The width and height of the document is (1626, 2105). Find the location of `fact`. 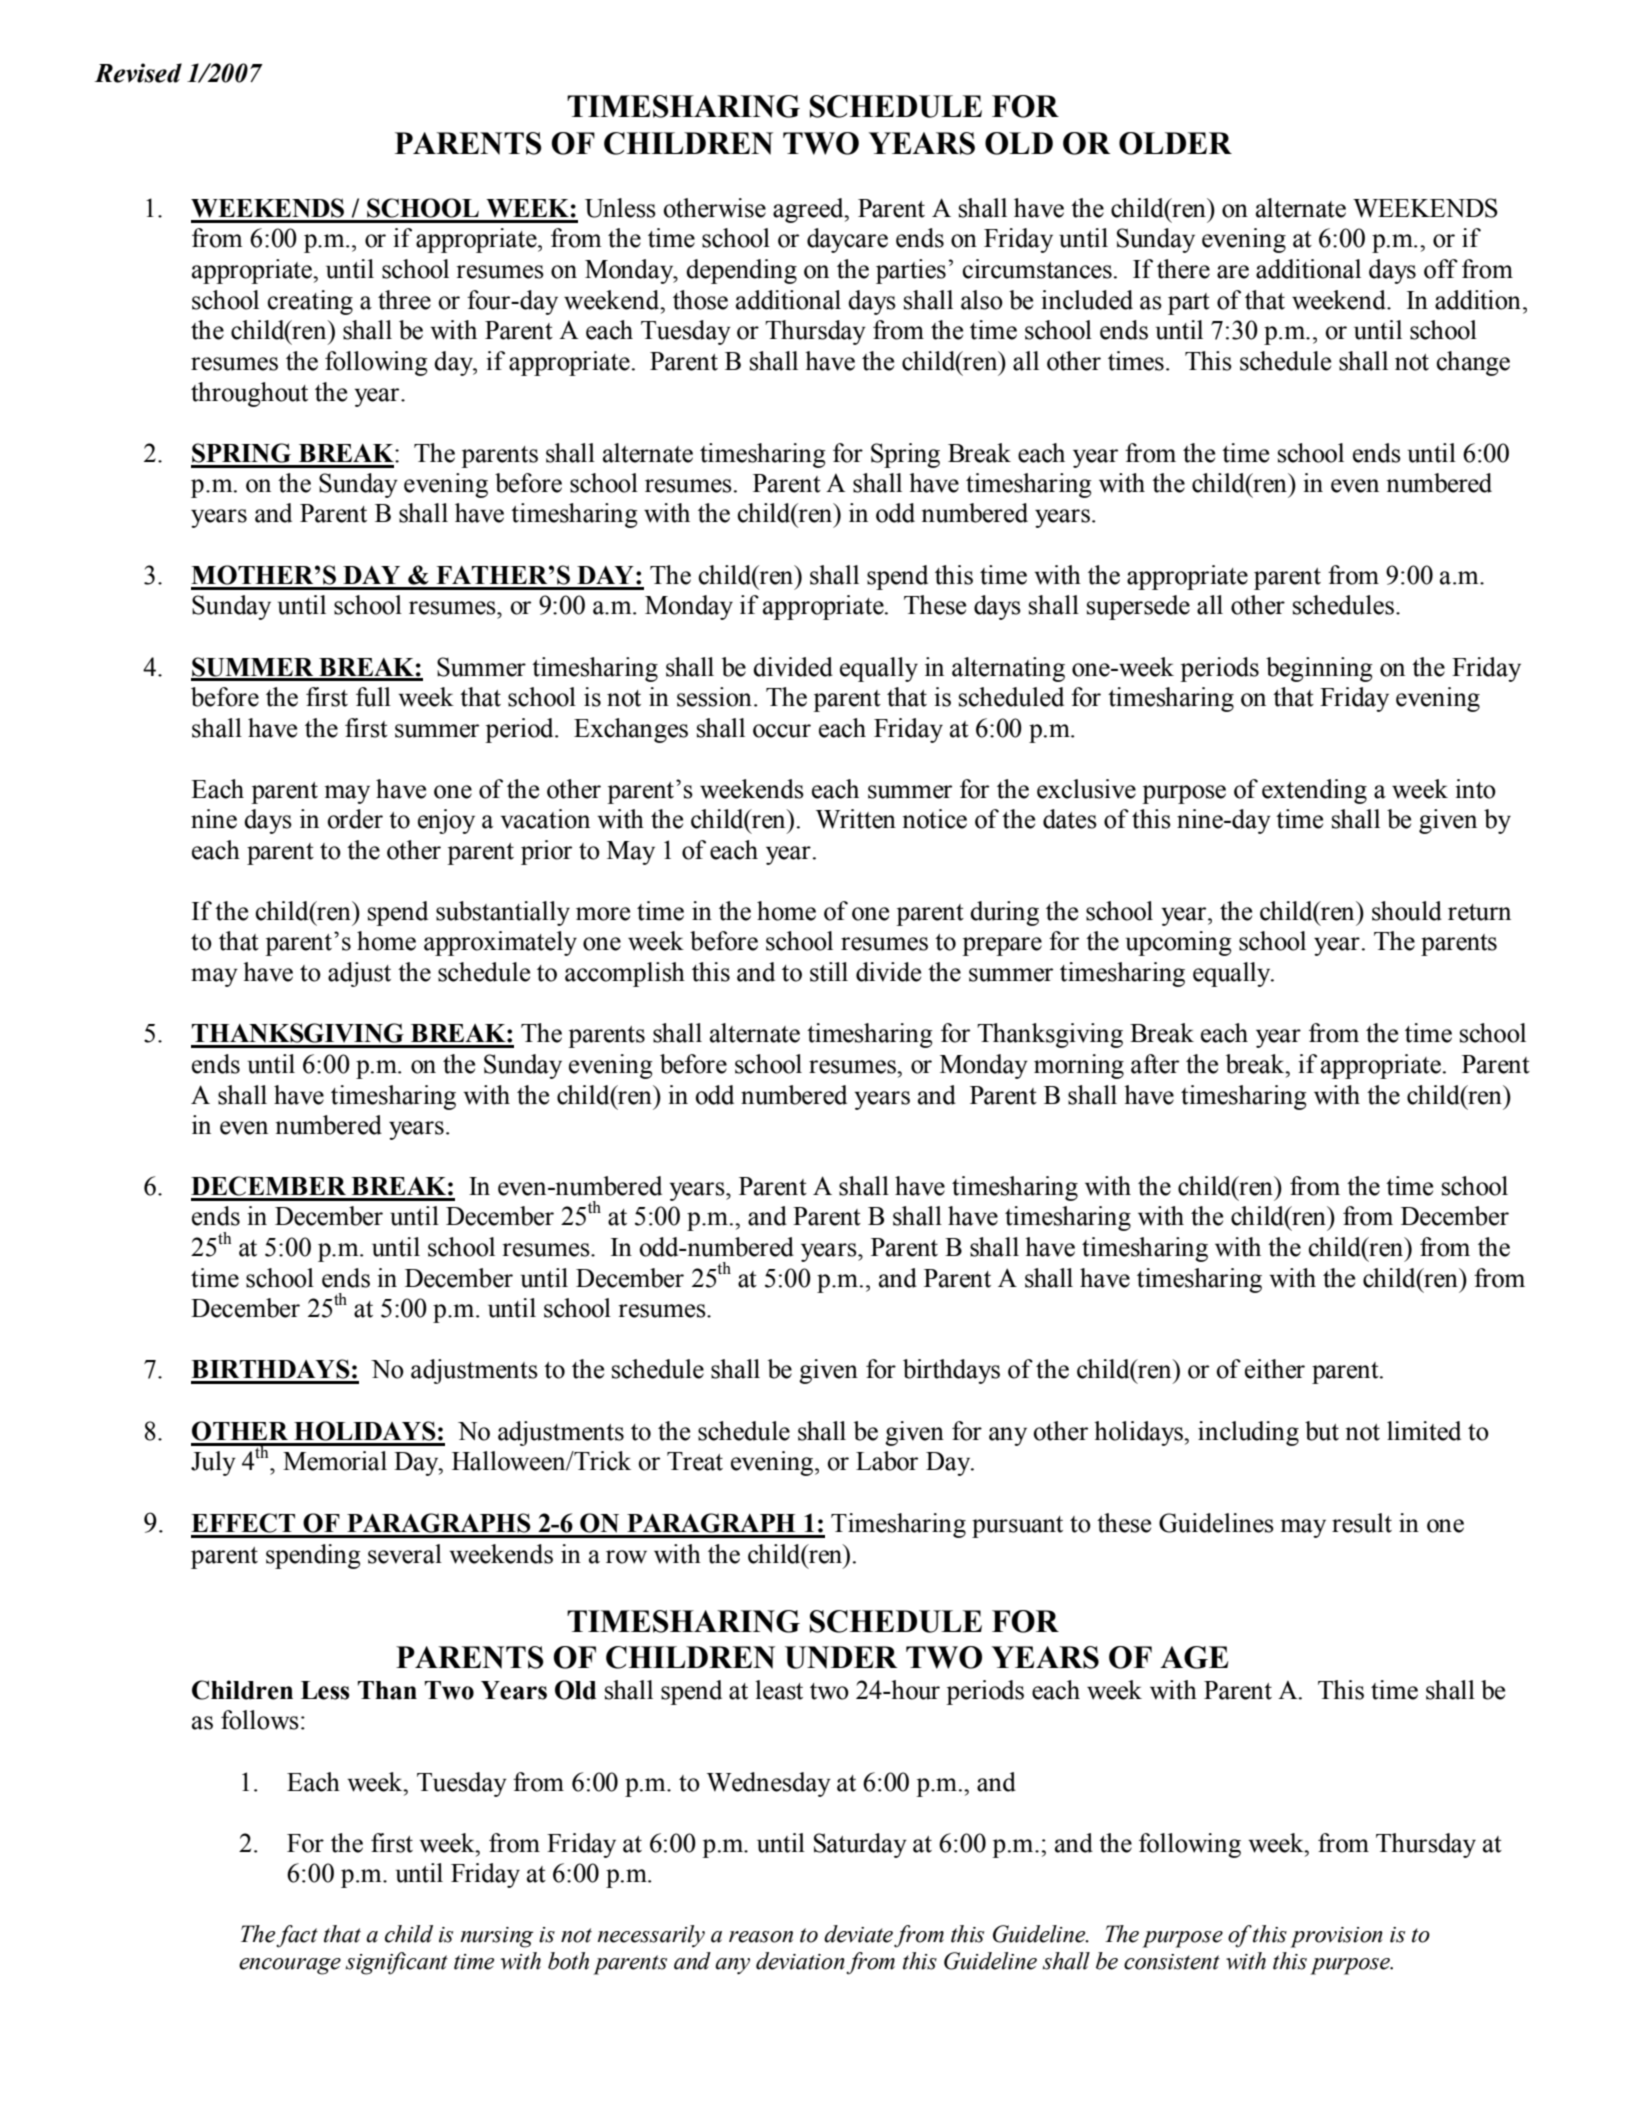

fact is located at coordinates (297, 1936).
